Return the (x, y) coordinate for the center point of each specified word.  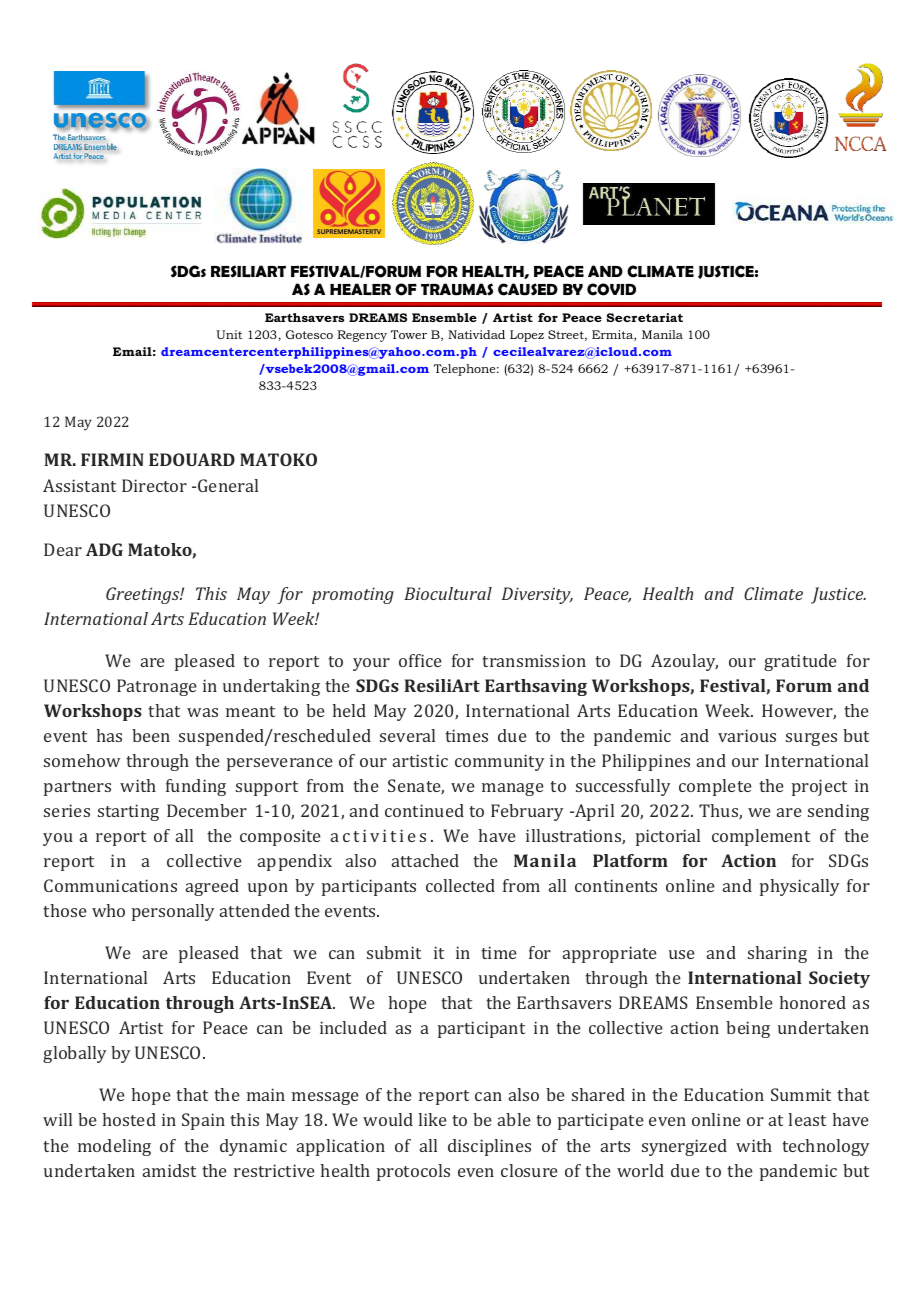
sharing (777, 954)
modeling (114, 1147)
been (151, 735)
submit (394, 952)
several (407, 735)
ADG (104, 549)
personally (173, 912)
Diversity (537, 595)
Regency (362, 336)
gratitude (800, 662)
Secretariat (645, 317)
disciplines (489, 1147)
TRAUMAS (457, 289)
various (747, 735)
